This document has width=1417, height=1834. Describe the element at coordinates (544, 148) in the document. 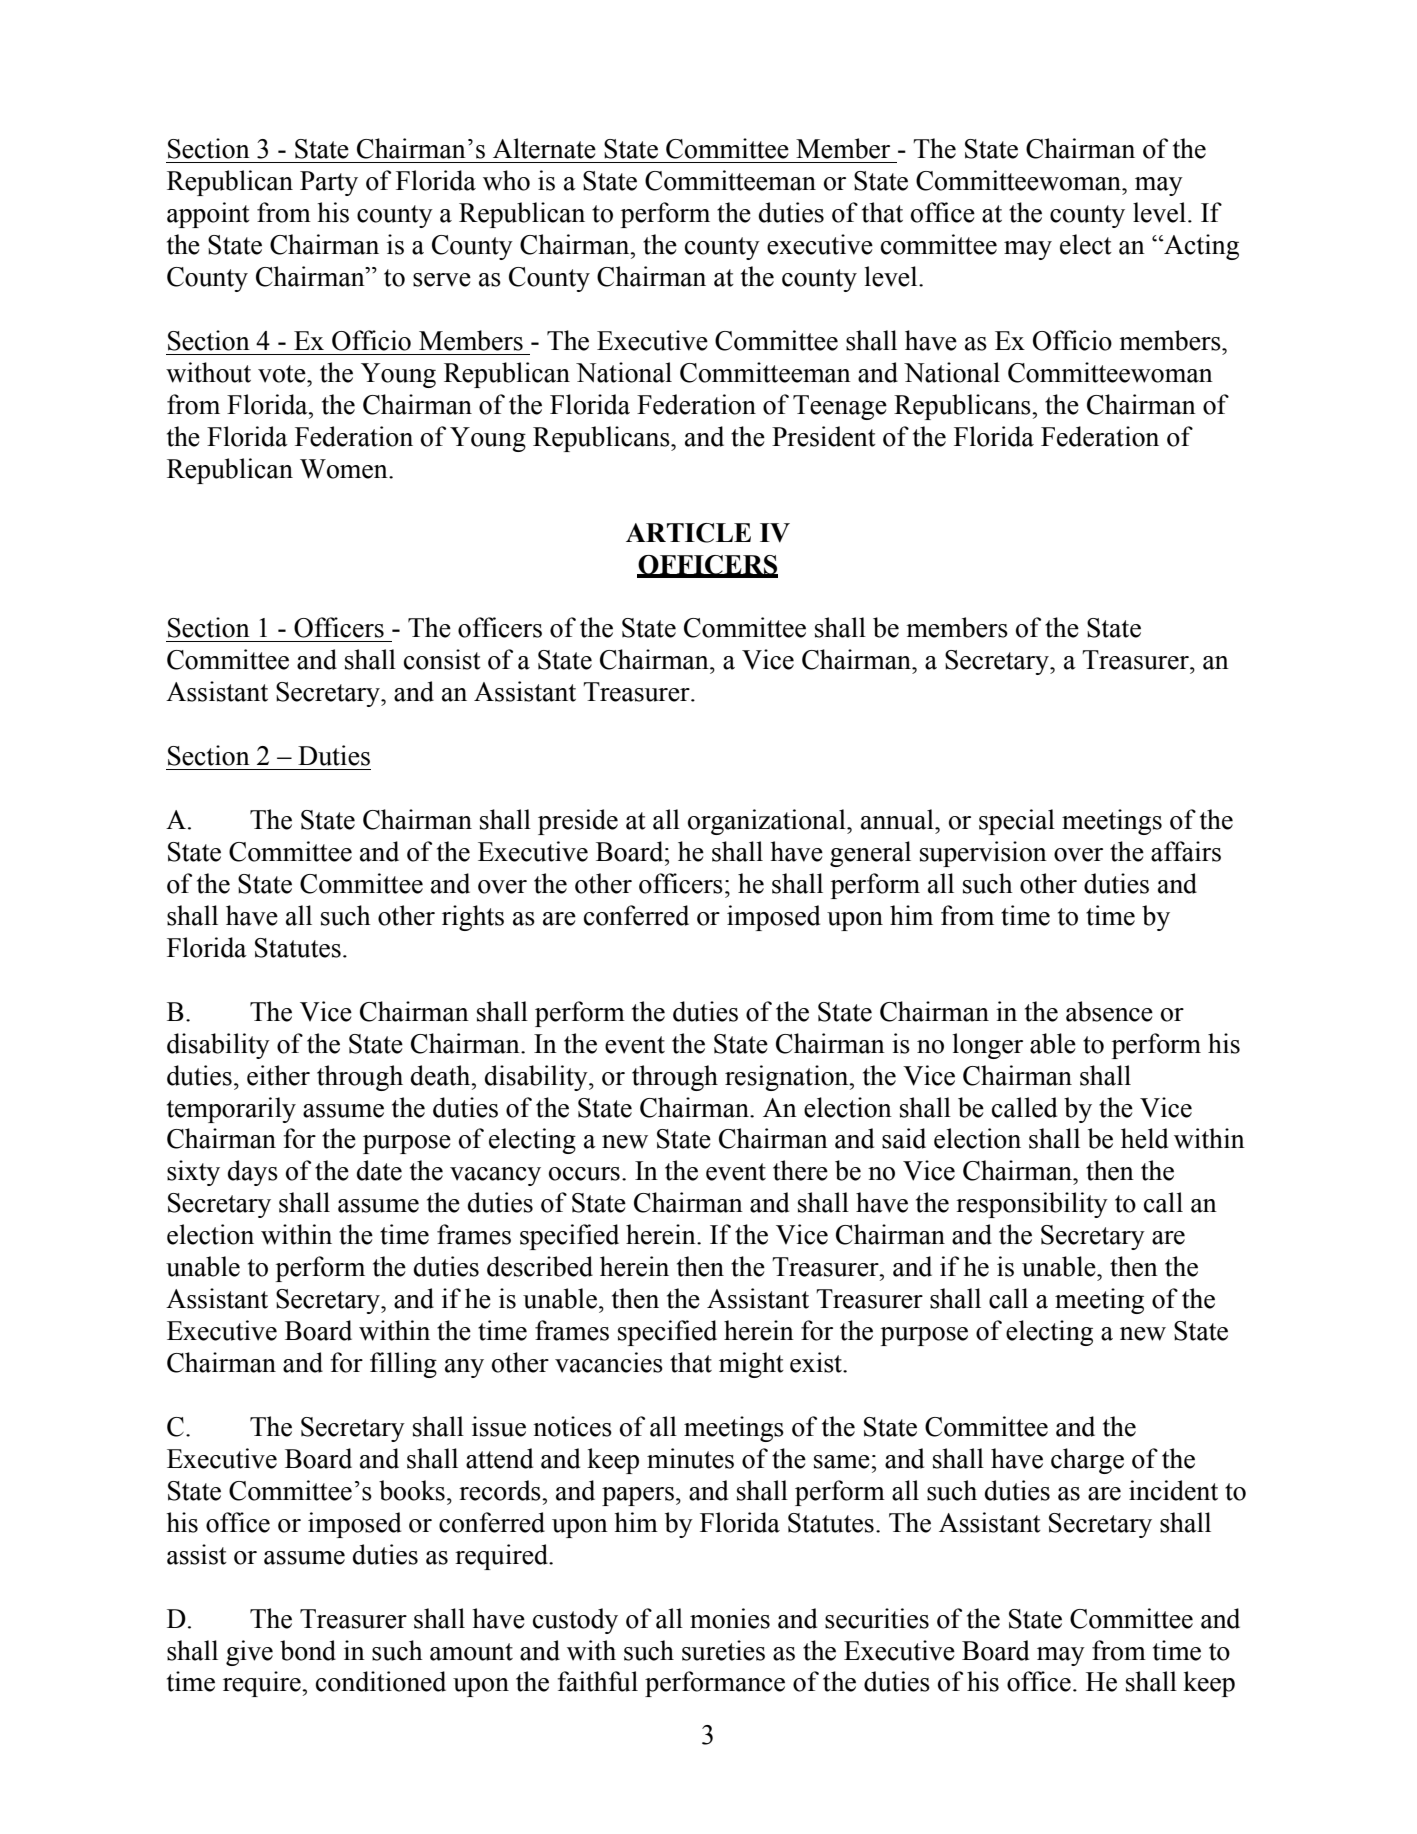

I see `Alternate` at that location.
